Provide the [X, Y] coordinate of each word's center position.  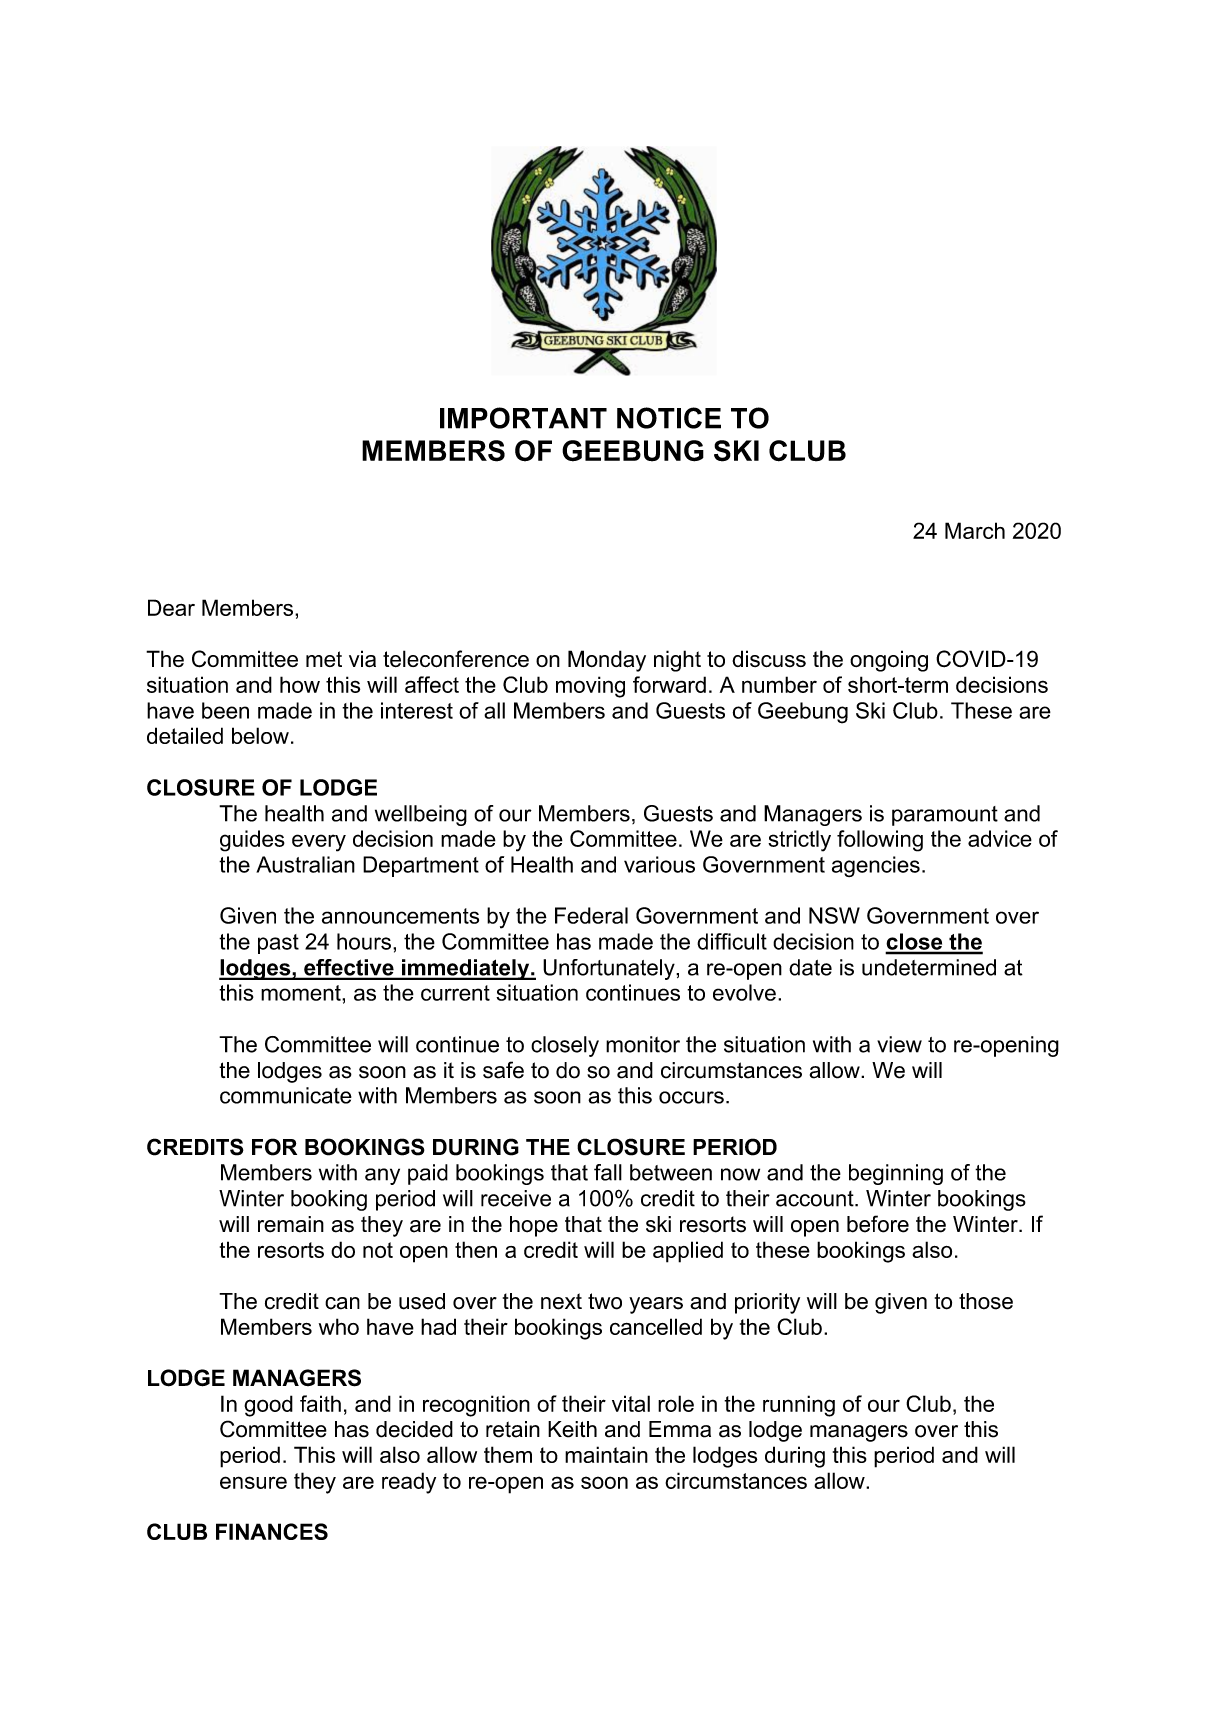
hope [534, 1226]
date [810, 967]
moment [302, 993]
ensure [253, 1482]
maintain [606, 1454]
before [878, 1224]
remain [291, 1224]
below [260, 735]
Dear [171, 607]
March [975, 530]
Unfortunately [610, 969]
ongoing [889, 661]
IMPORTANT [523, 418]
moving [590, 687]
